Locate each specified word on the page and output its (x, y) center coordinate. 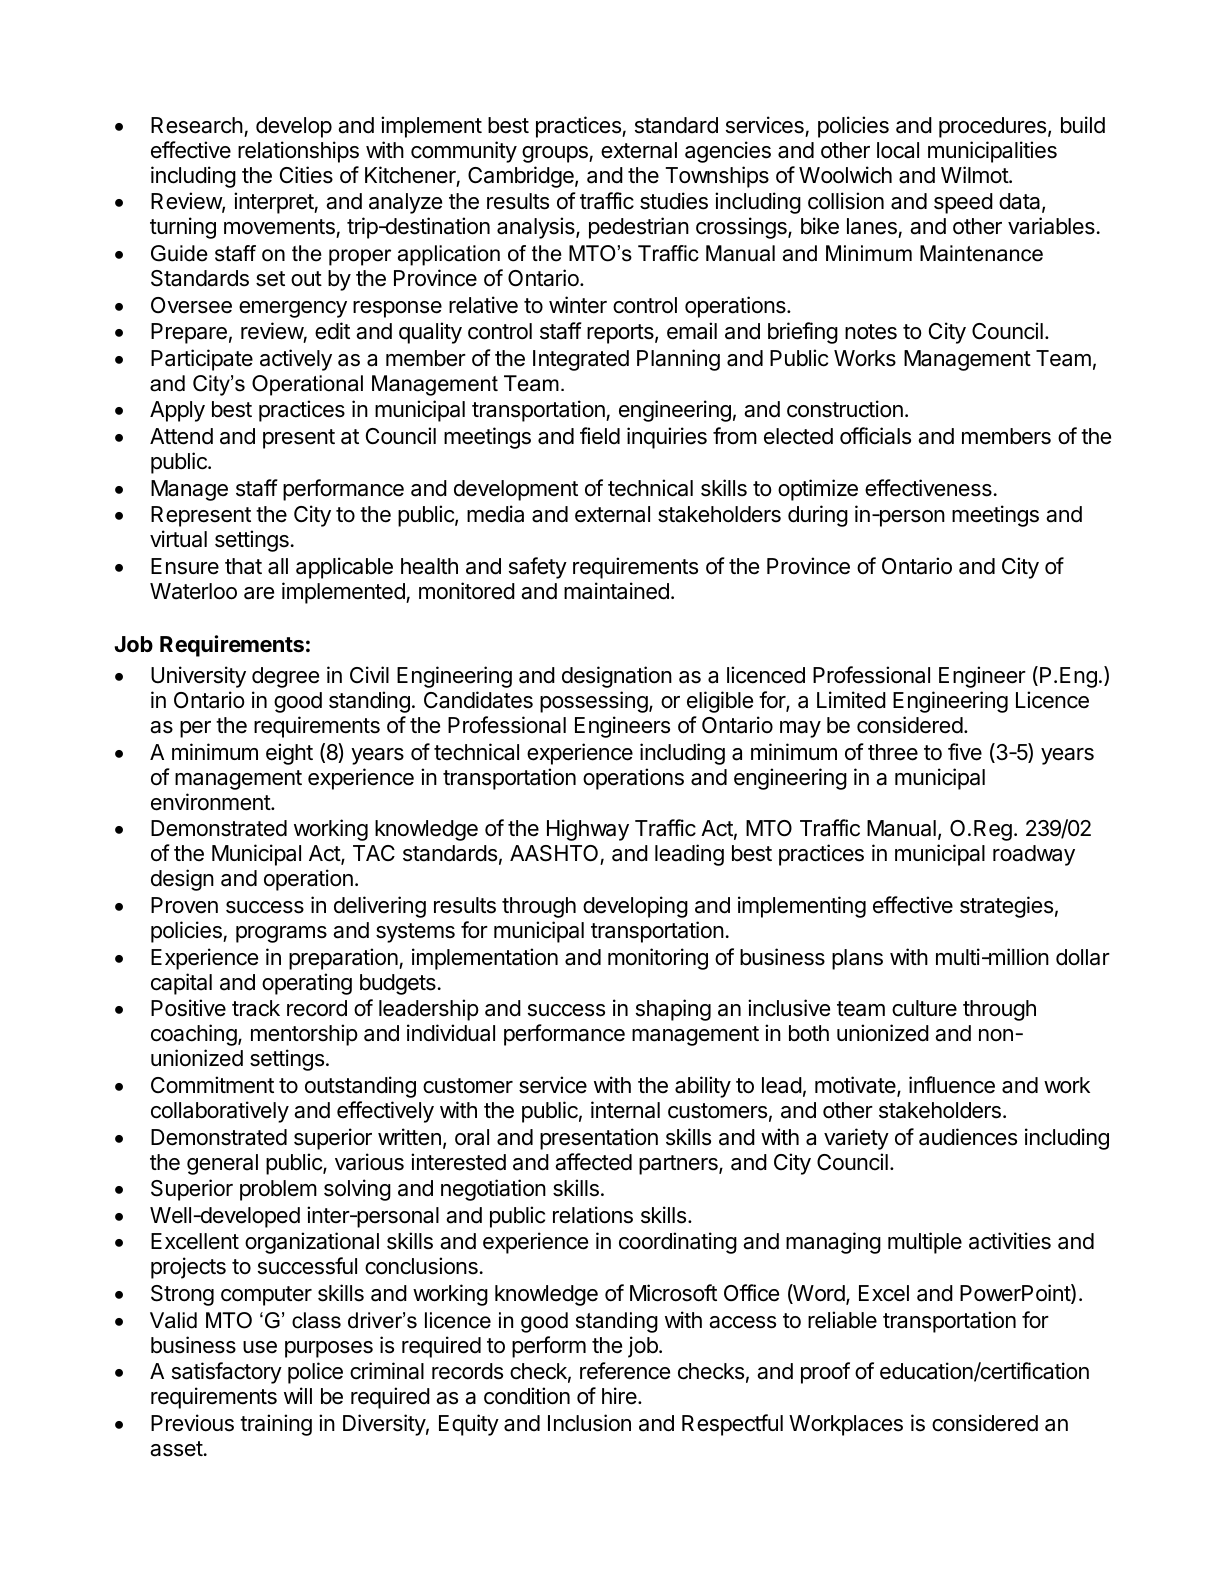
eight (289, 754)
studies (674, 201)
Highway (588, 830)
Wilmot (975, 174)
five (965, 752)
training (276, 1425)
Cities (306, 175)
